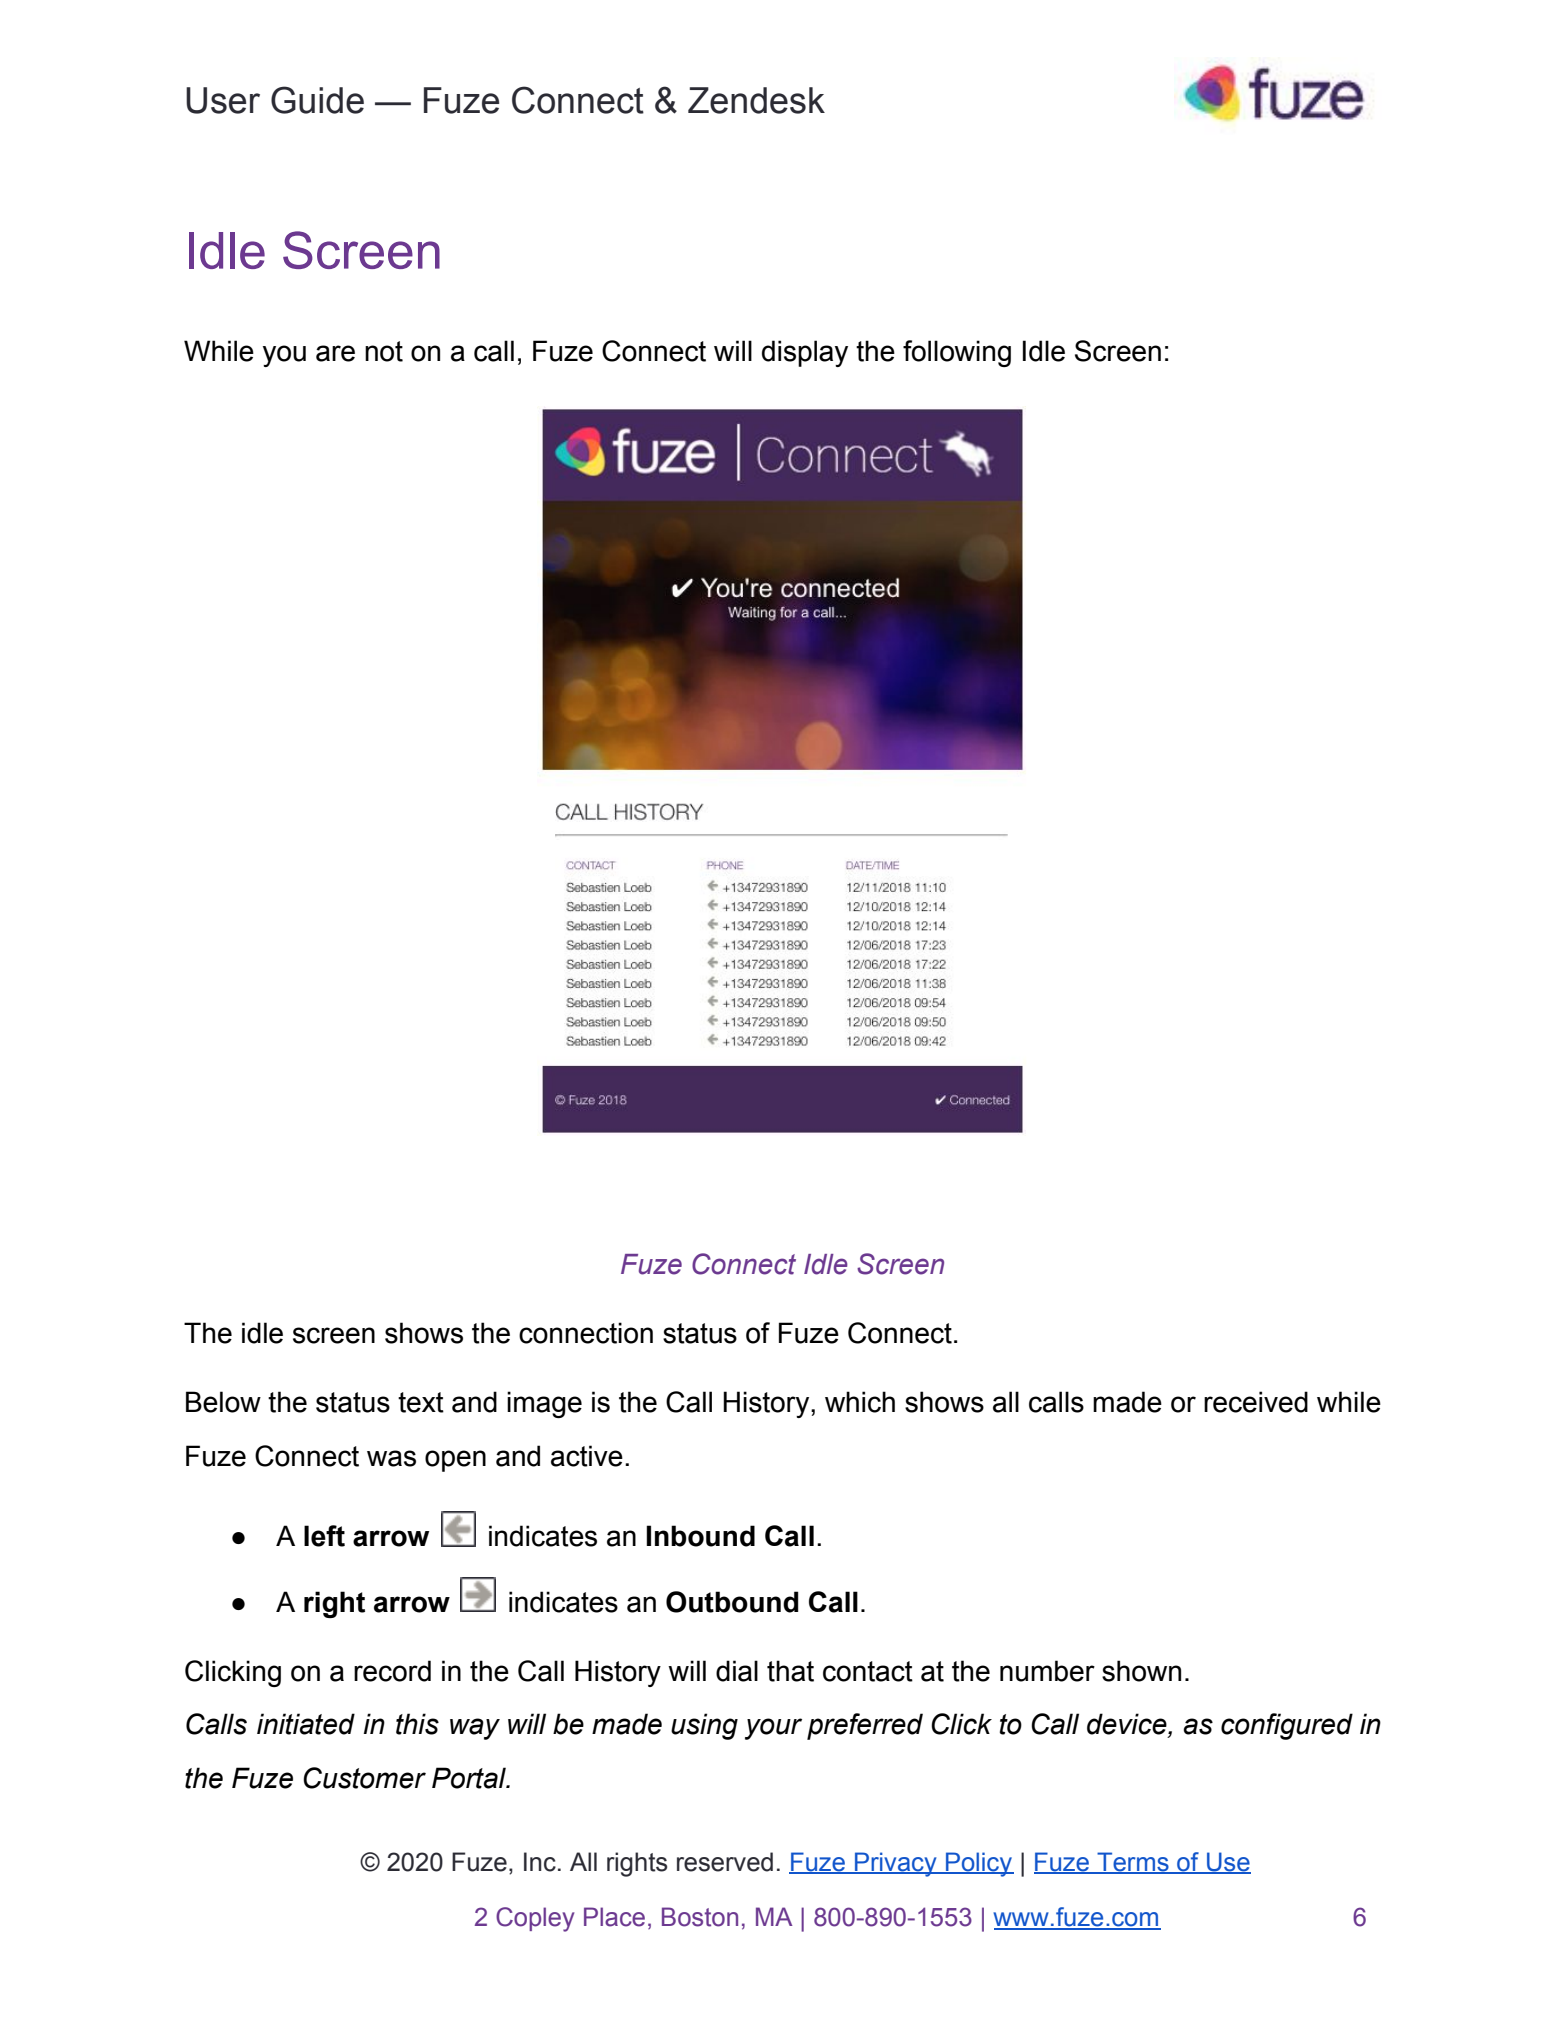 The width and height of the document is (1566, 2026). Describe the element at coordinates (860, 1402) in the document. I see `which` at that location.
